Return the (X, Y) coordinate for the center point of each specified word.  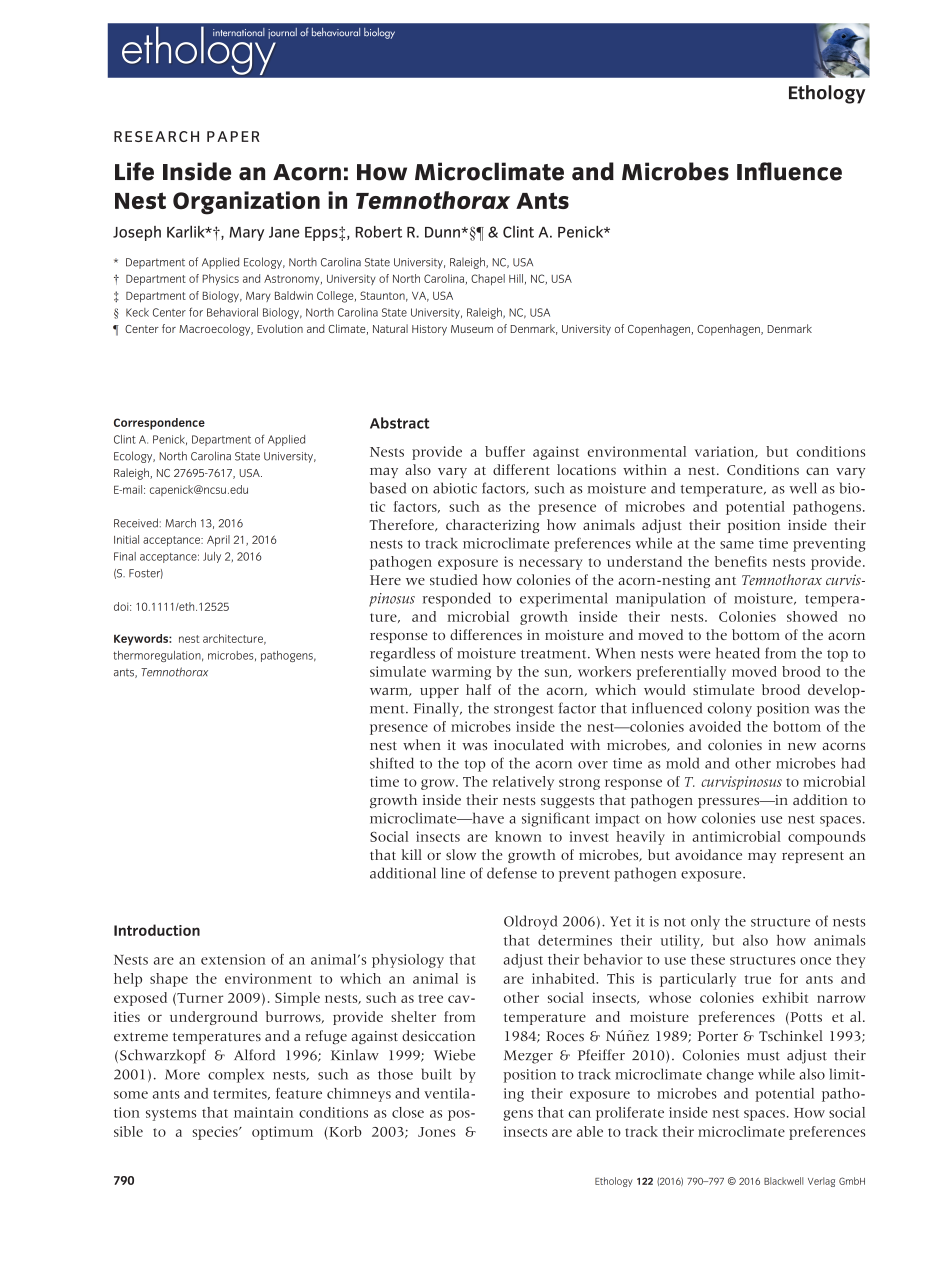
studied (454, 579)
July (212, 557)
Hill (516, 278)
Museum (472, 329)
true (758, 979)
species (216, 1133)
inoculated (529, 744)
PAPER (233, 136)
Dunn (443, 232)
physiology (408, 961)
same (737, 545)
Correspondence (159, 424)
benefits (741, 561)
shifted (392, 763)
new (802, 746)
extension (233, 959)
